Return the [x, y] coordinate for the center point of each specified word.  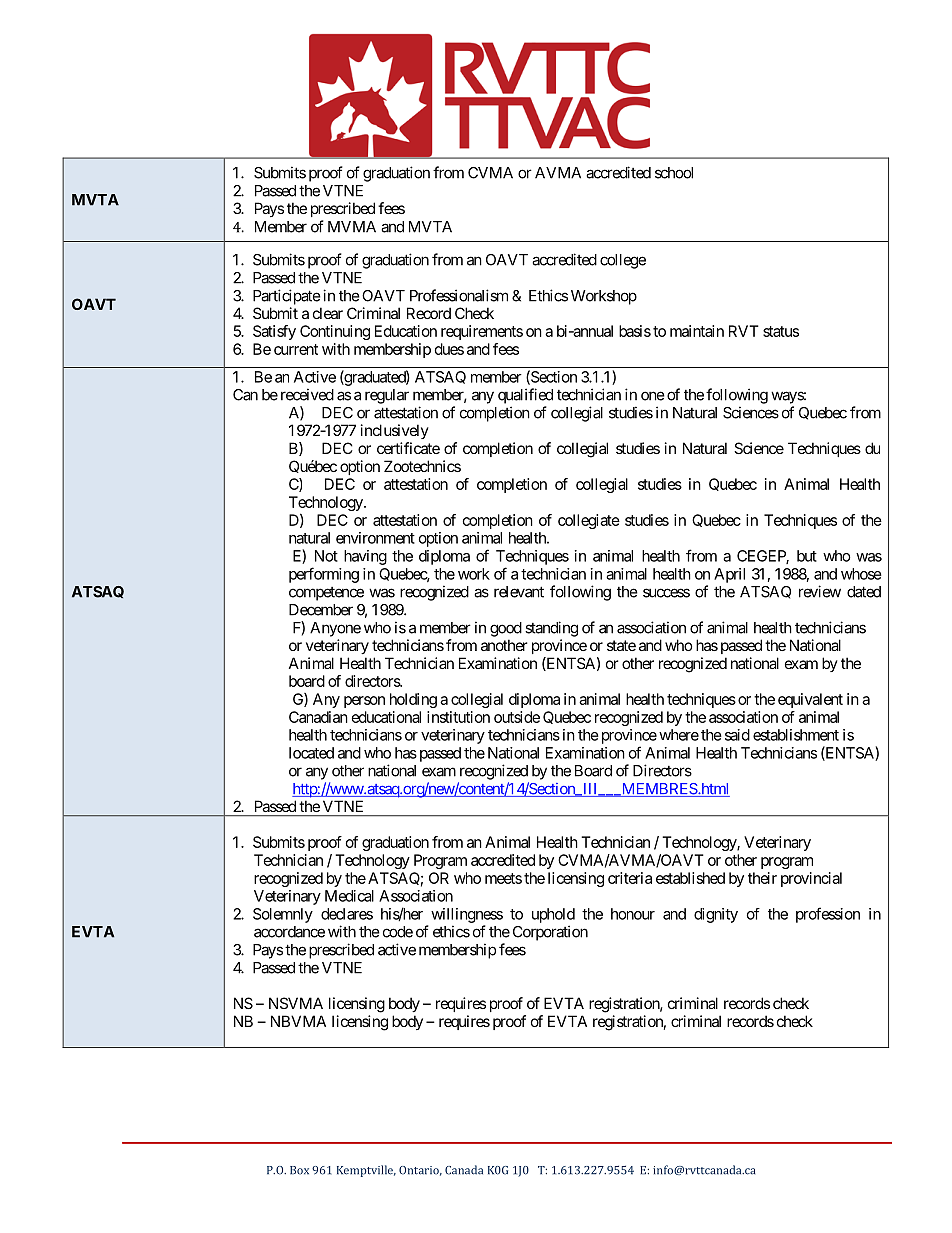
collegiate [589, 521]
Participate [287, 297]
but [807, 556]
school [674, 173]
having [365, 557]
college [623, 261]
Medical [349, 896]
